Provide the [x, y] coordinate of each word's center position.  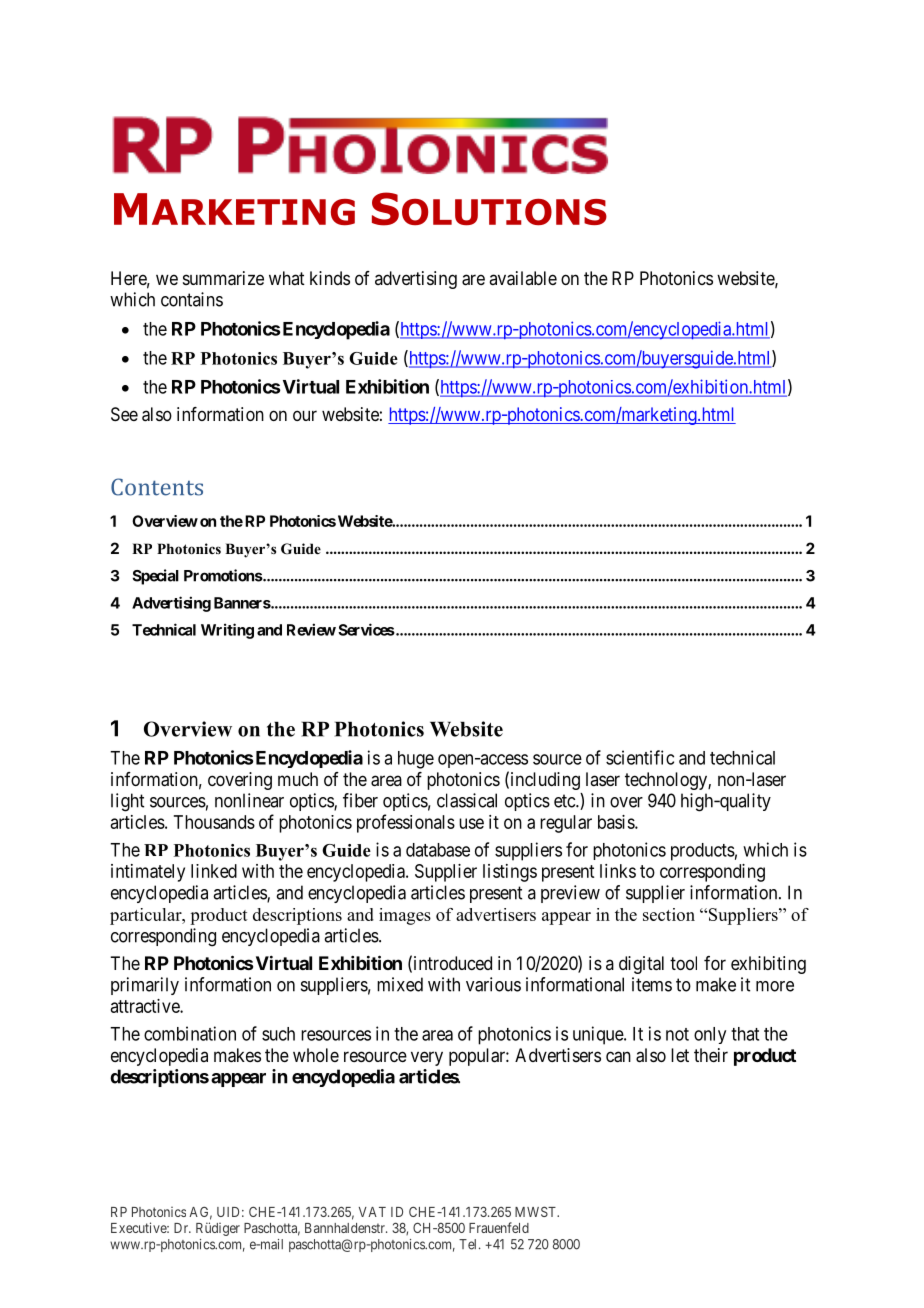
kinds [330, 278]
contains [192, 299]
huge [416, 760]
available [523, 278]
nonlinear [249, 800]
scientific [640, 757]
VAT [372, 1212]
